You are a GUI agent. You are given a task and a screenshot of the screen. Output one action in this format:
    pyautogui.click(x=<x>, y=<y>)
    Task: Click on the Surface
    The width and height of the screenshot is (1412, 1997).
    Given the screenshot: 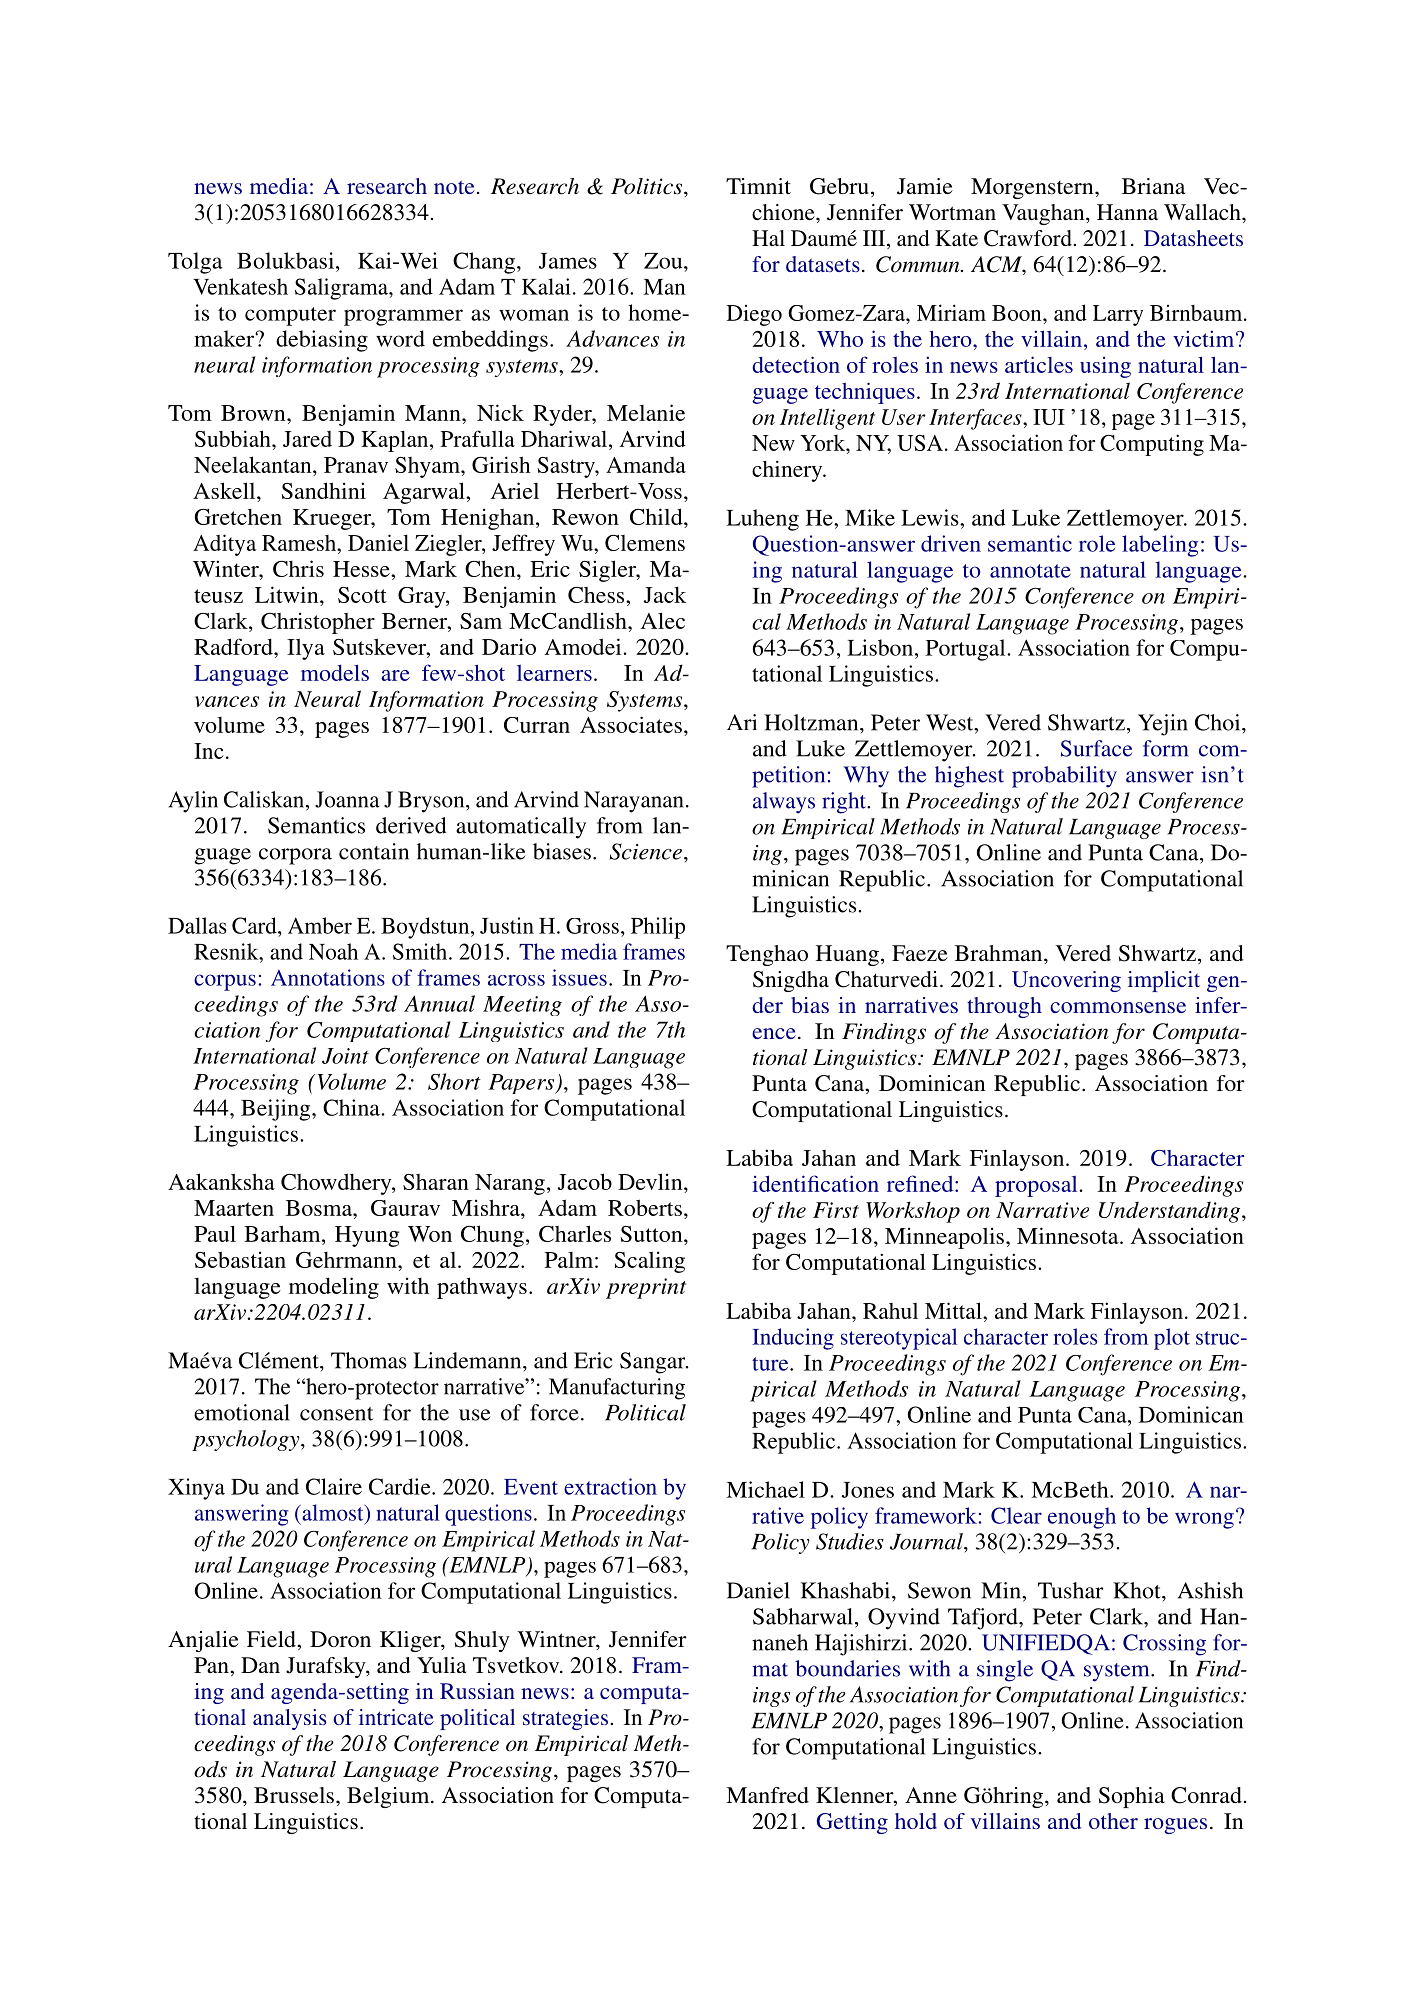 What is the action you would take?
    pyautogui.click(x=1096, y=748)
